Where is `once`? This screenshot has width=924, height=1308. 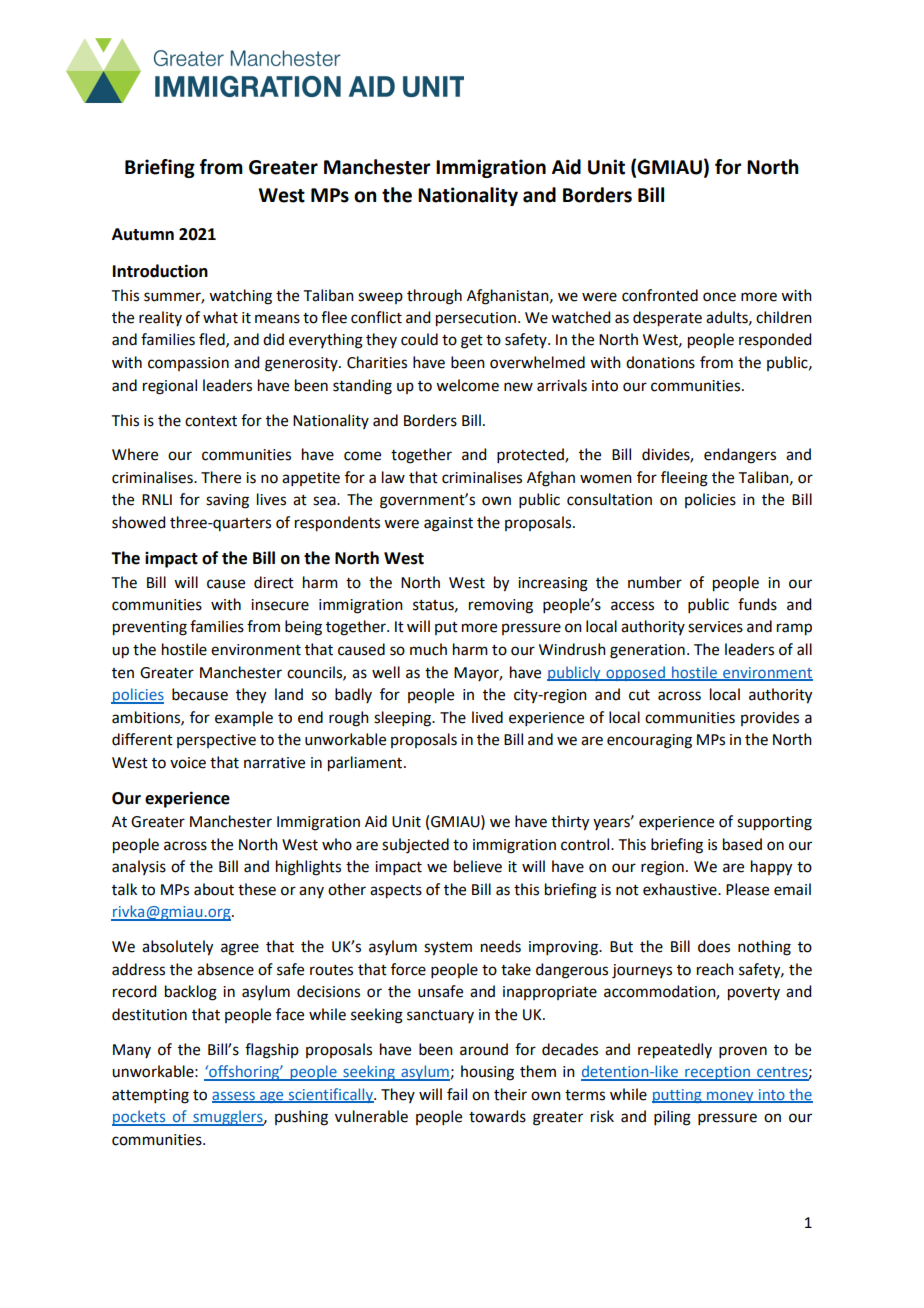 once is located at coordinates (719, 297).
